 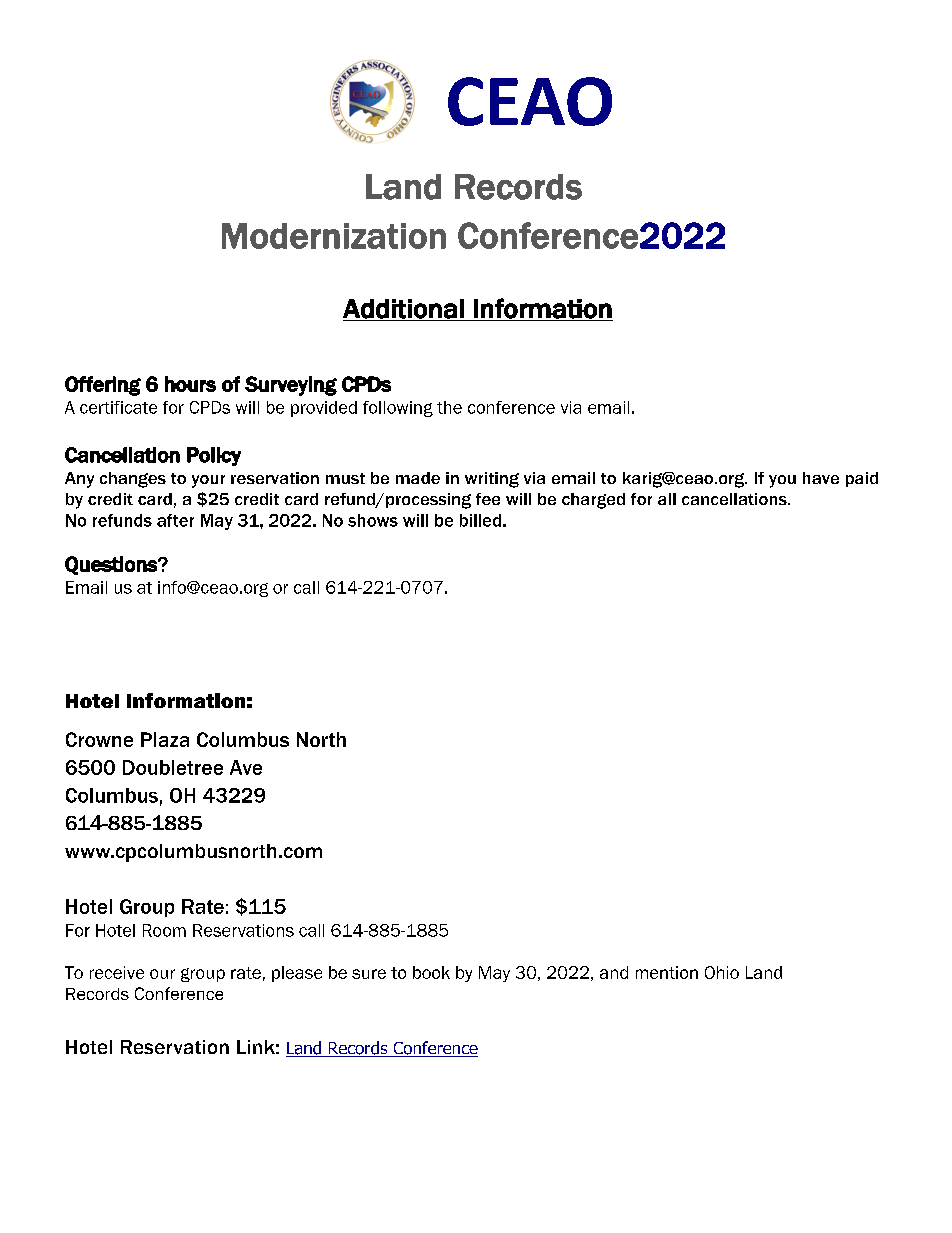 I want to click on billed, so click(x=480, y=520).
